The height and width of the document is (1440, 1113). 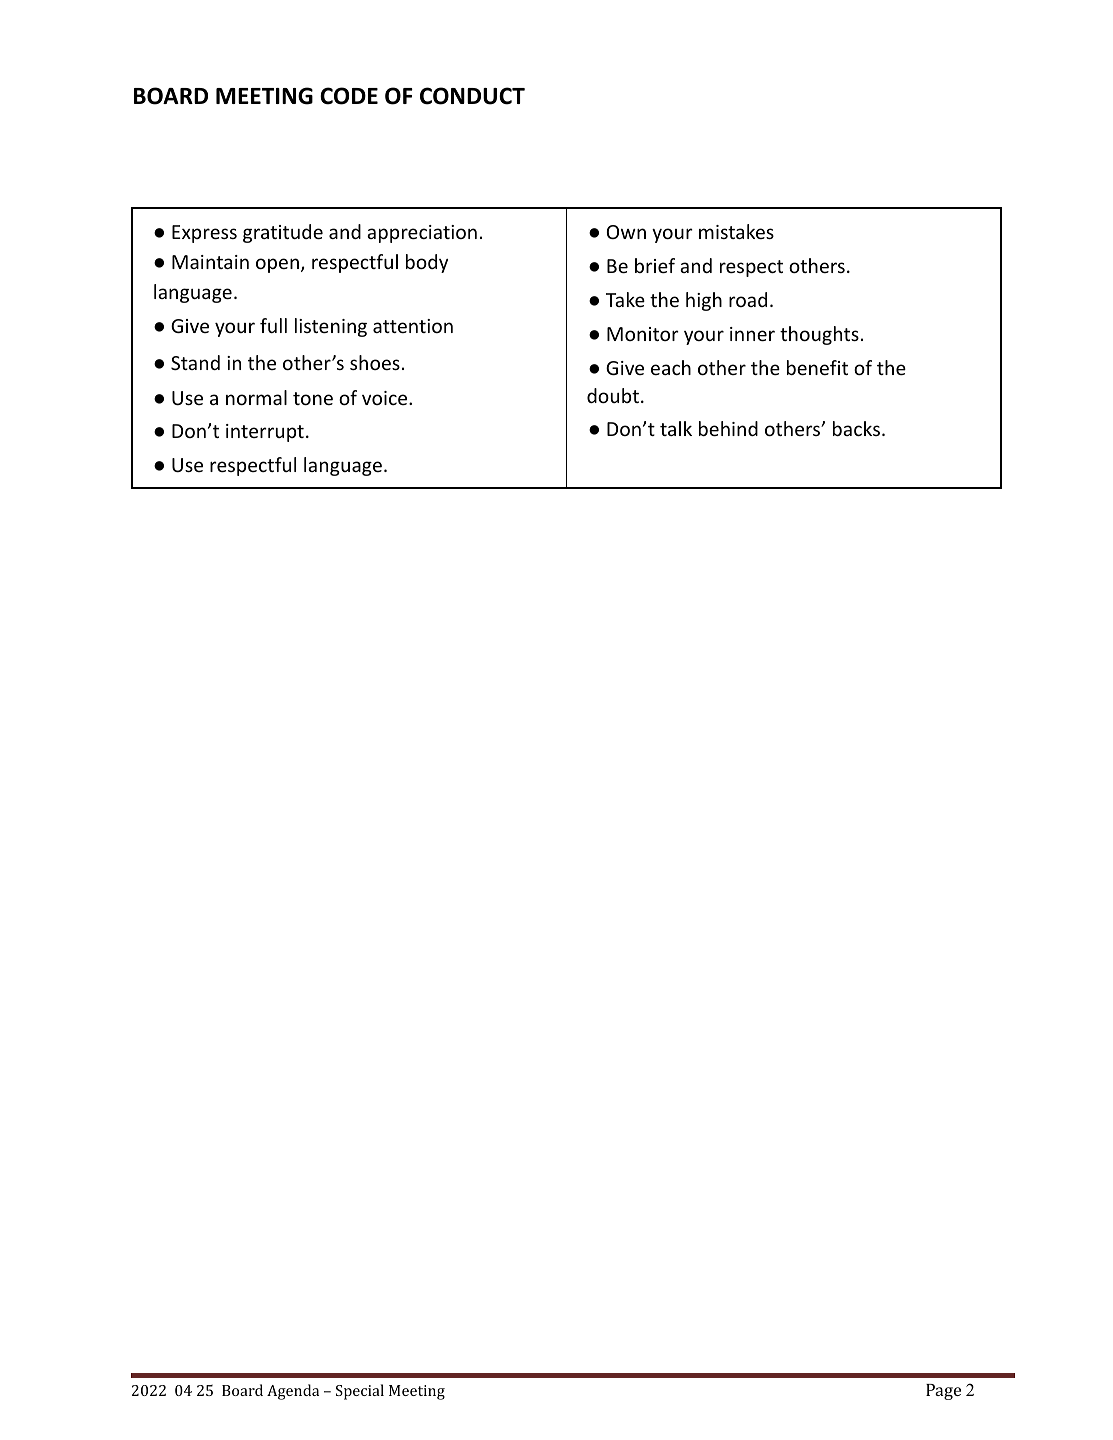 What do you see at coordinates (676, 428) in the document?
I see `talk` at bounding box center [676, 428].
